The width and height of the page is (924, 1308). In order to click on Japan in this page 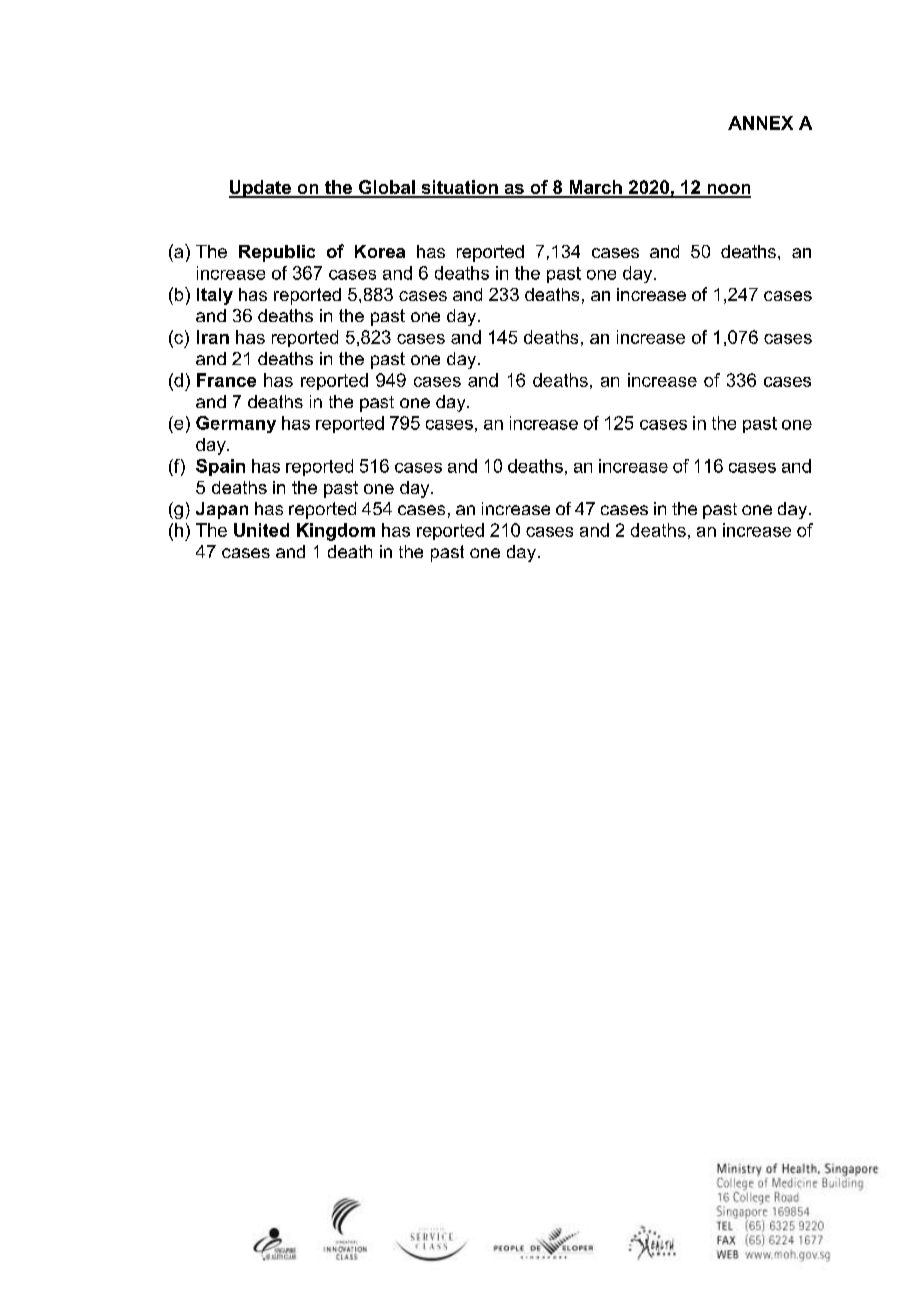, I will do `click(222, 510)`.
